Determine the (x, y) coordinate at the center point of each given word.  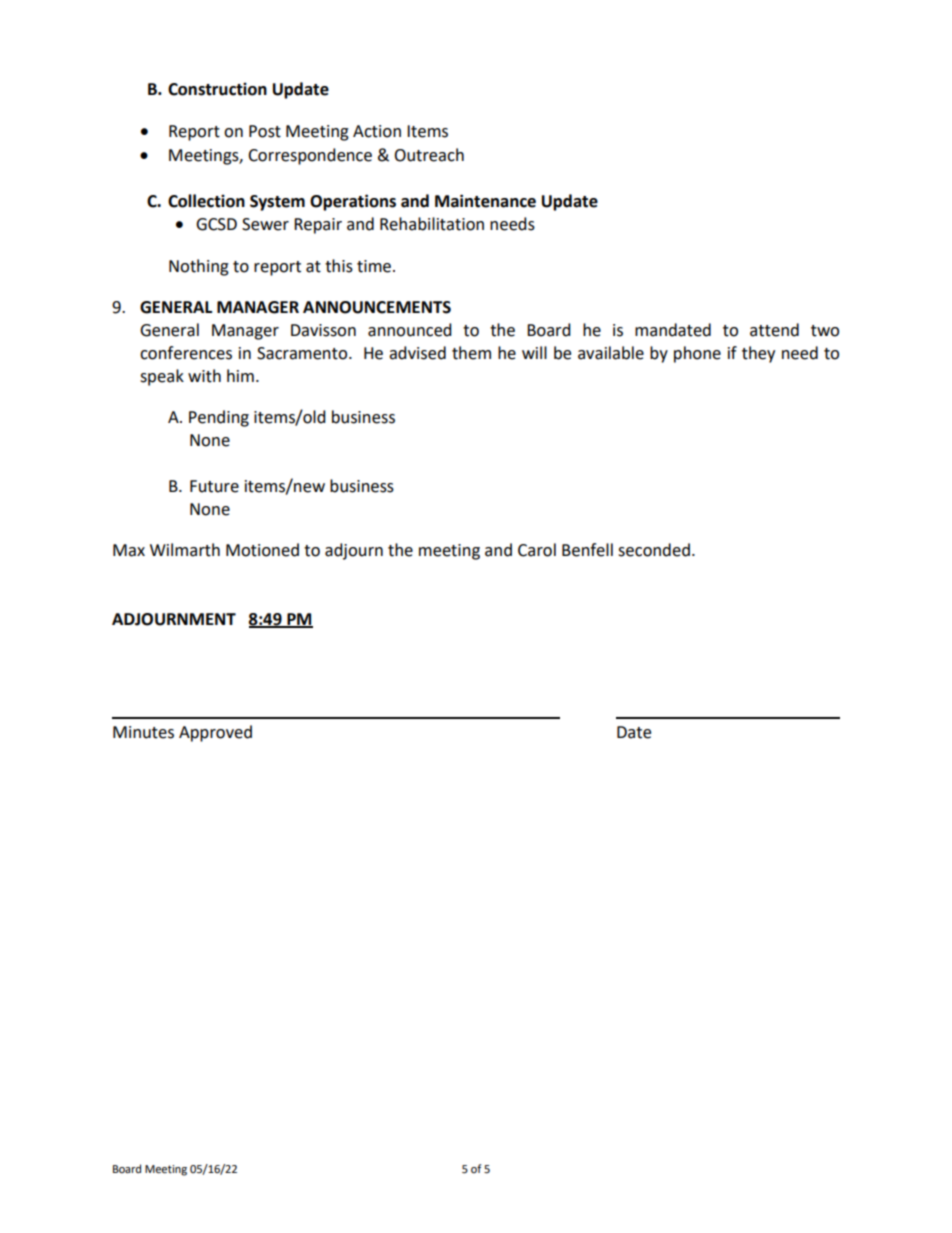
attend (774, 330)
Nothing (199, 267)
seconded (654, 550)
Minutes (143, 732)
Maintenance (485, 201)
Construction (217, 89)
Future (214, 486)
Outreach (429, 155)
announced (410, 330)
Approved (215, 733)
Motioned (262, 550)
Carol (537, 550)
